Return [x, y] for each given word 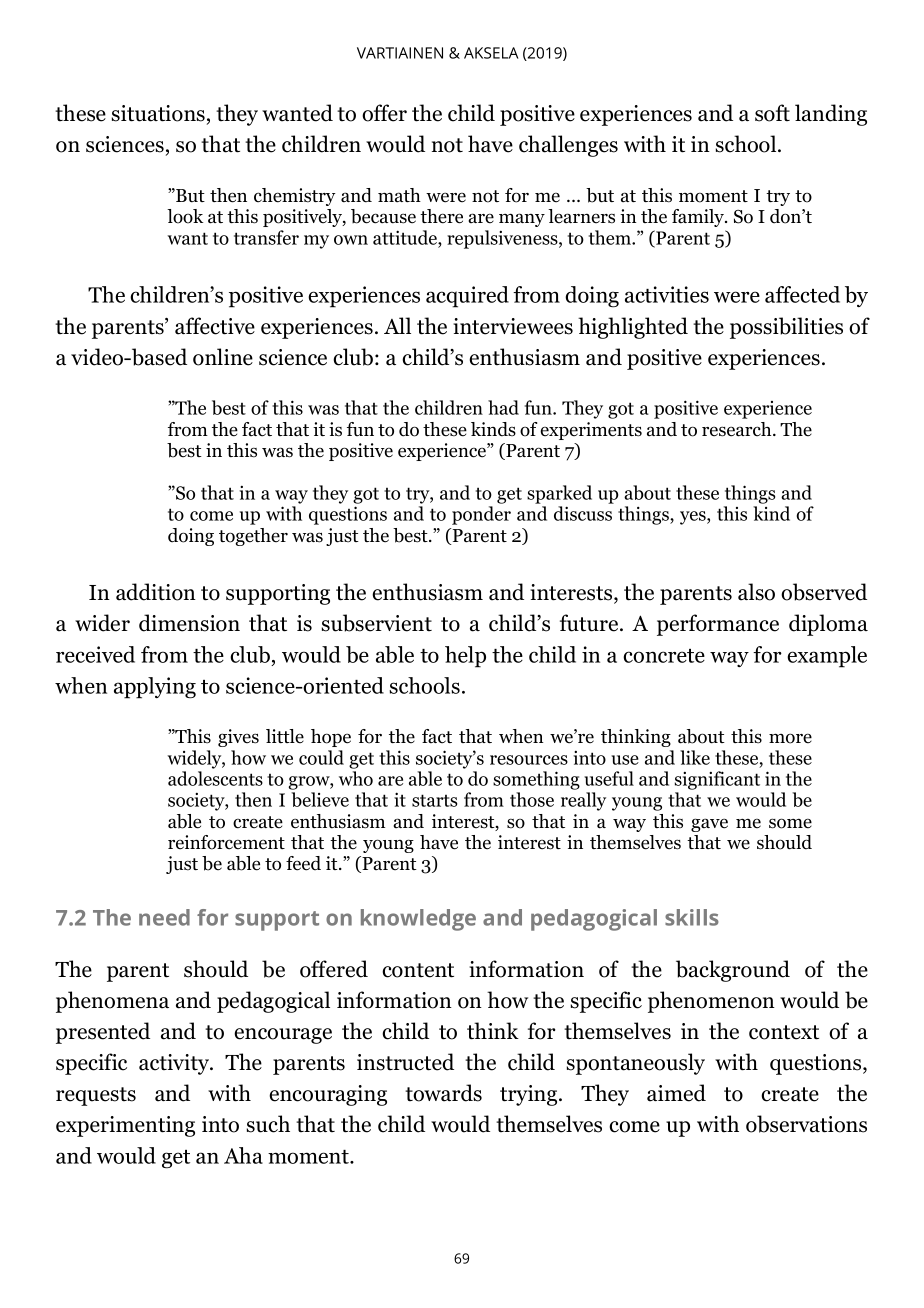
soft [772, 113]
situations [158, 113]
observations [806, 1124]
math [399, 195]
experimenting [125, 1126]
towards [443, 1093]
